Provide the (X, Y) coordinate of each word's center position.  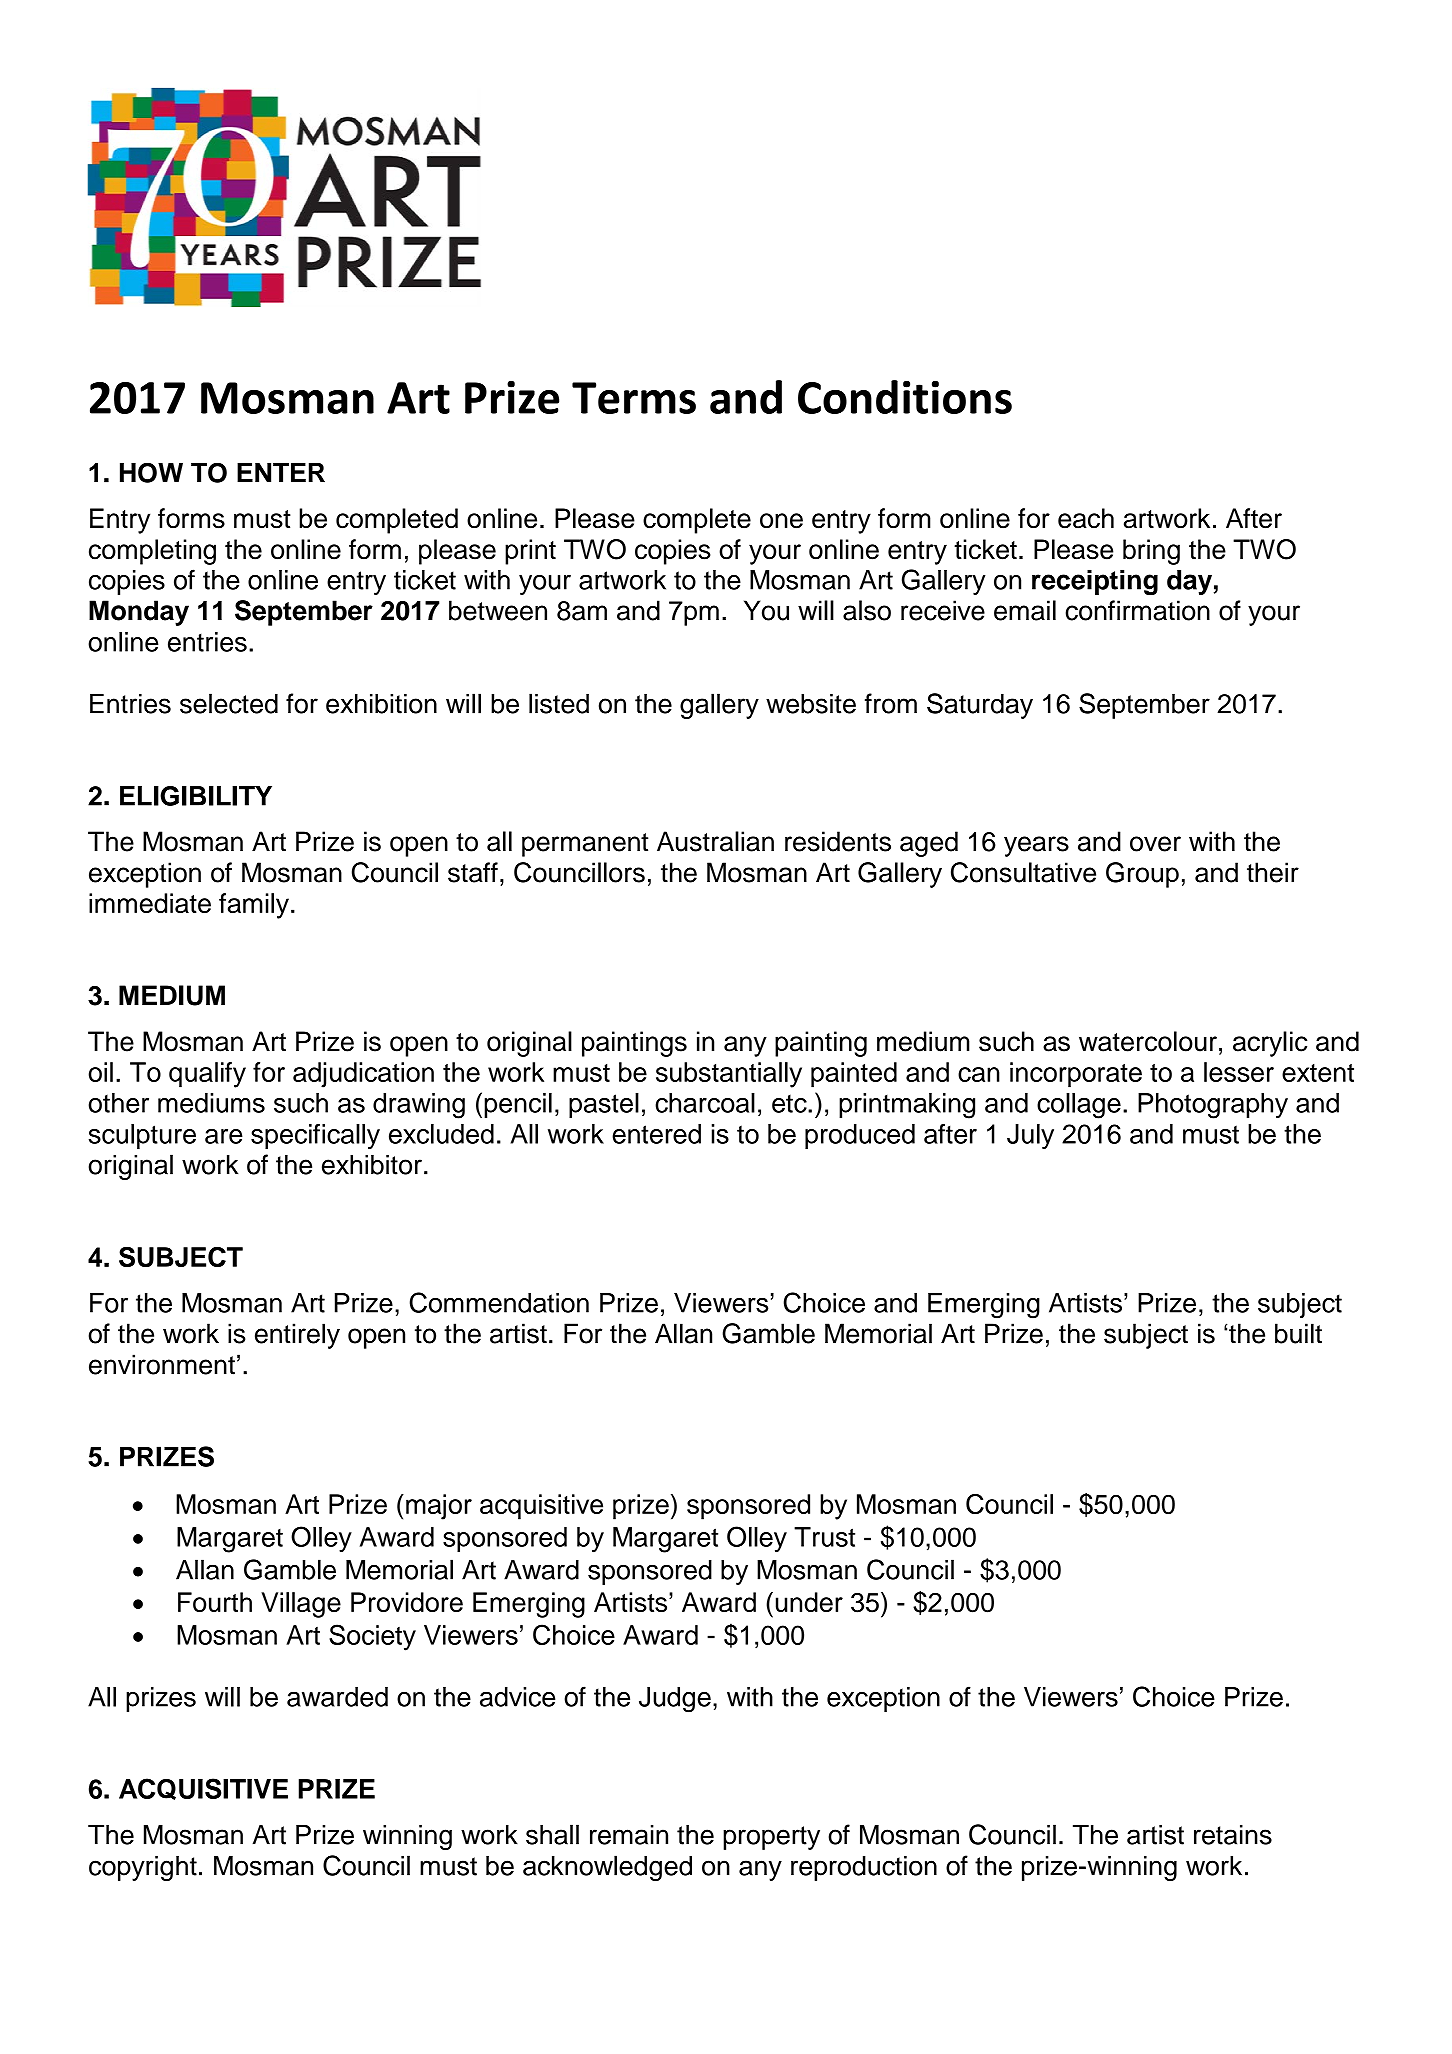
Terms (634, 398)
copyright (143, 1868)
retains (1233, 1835)
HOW (151, 473)
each (1086, 518)
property (771, 1838)
